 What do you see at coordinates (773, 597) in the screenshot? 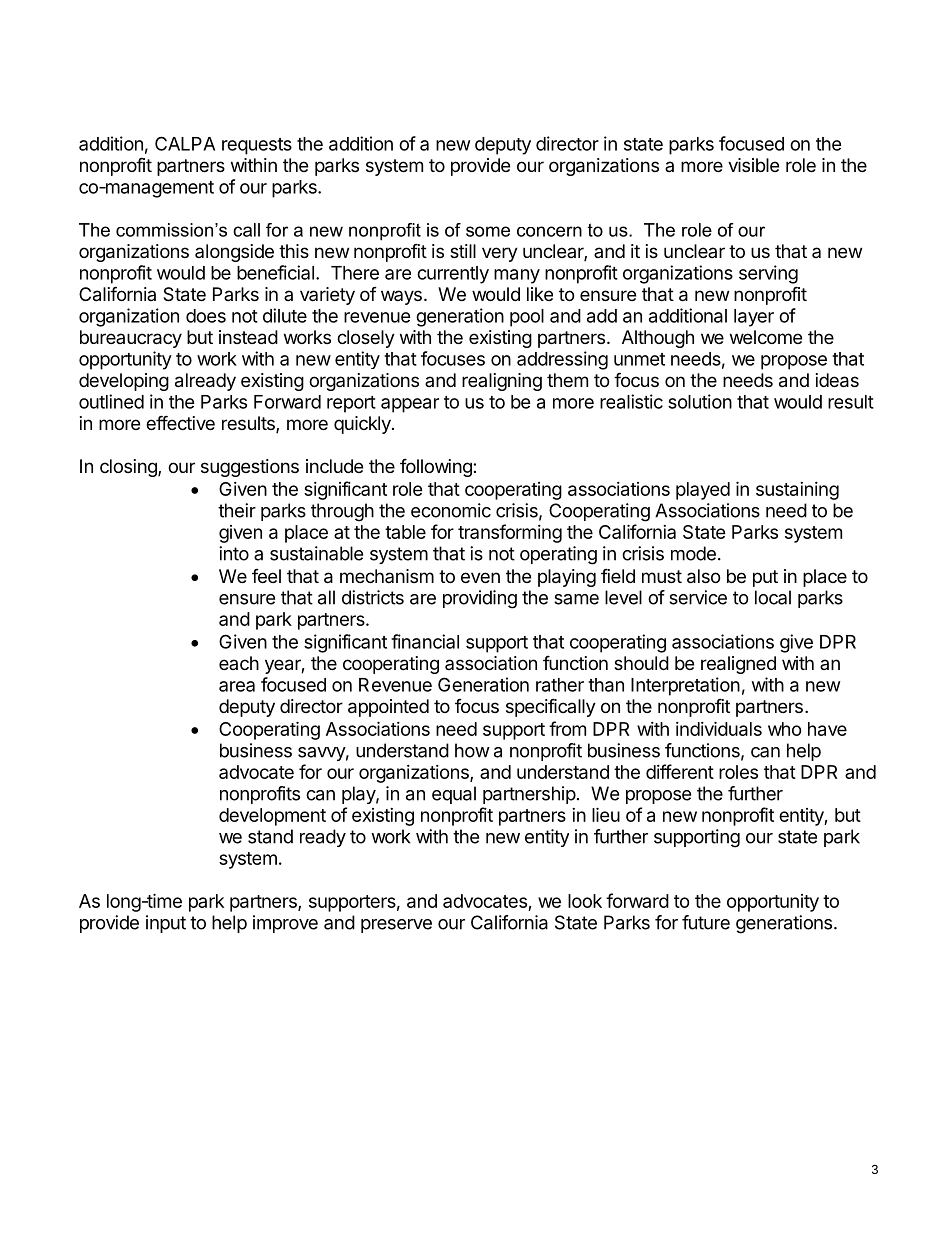
I see `local` at bounding box center [773, 597].
